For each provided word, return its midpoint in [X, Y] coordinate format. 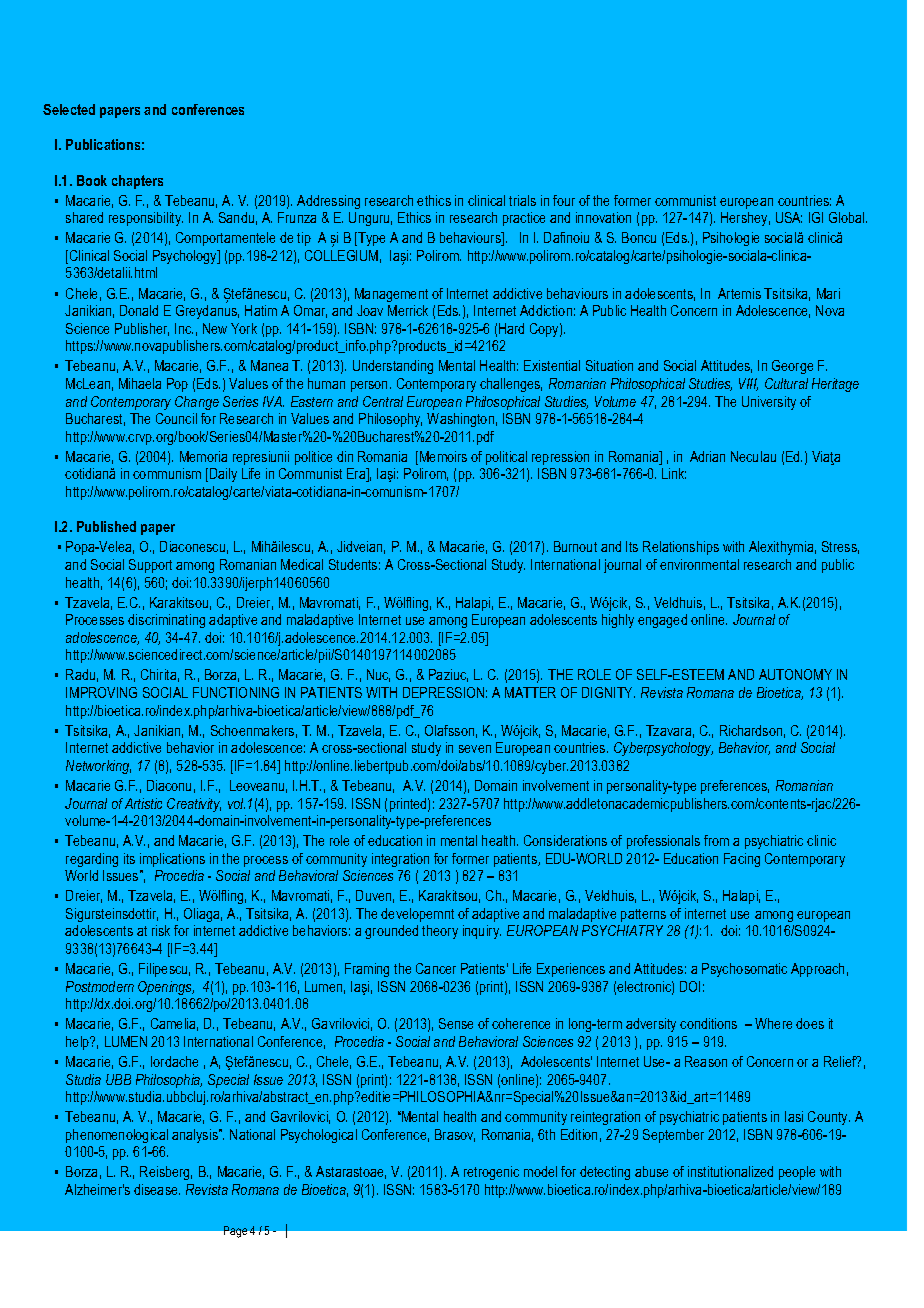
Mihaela [140, 383]
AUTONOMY [795, 674]
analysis [196, 1136]
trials [522, 200]
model [540, 1171]
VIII [748, 384]
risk [161, 930]
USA [789, 217]
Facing [742, 860]
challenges [511, 385]
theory [440, 932]
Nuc [378, 675]
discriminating [166, 621]
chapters [137, 182]
